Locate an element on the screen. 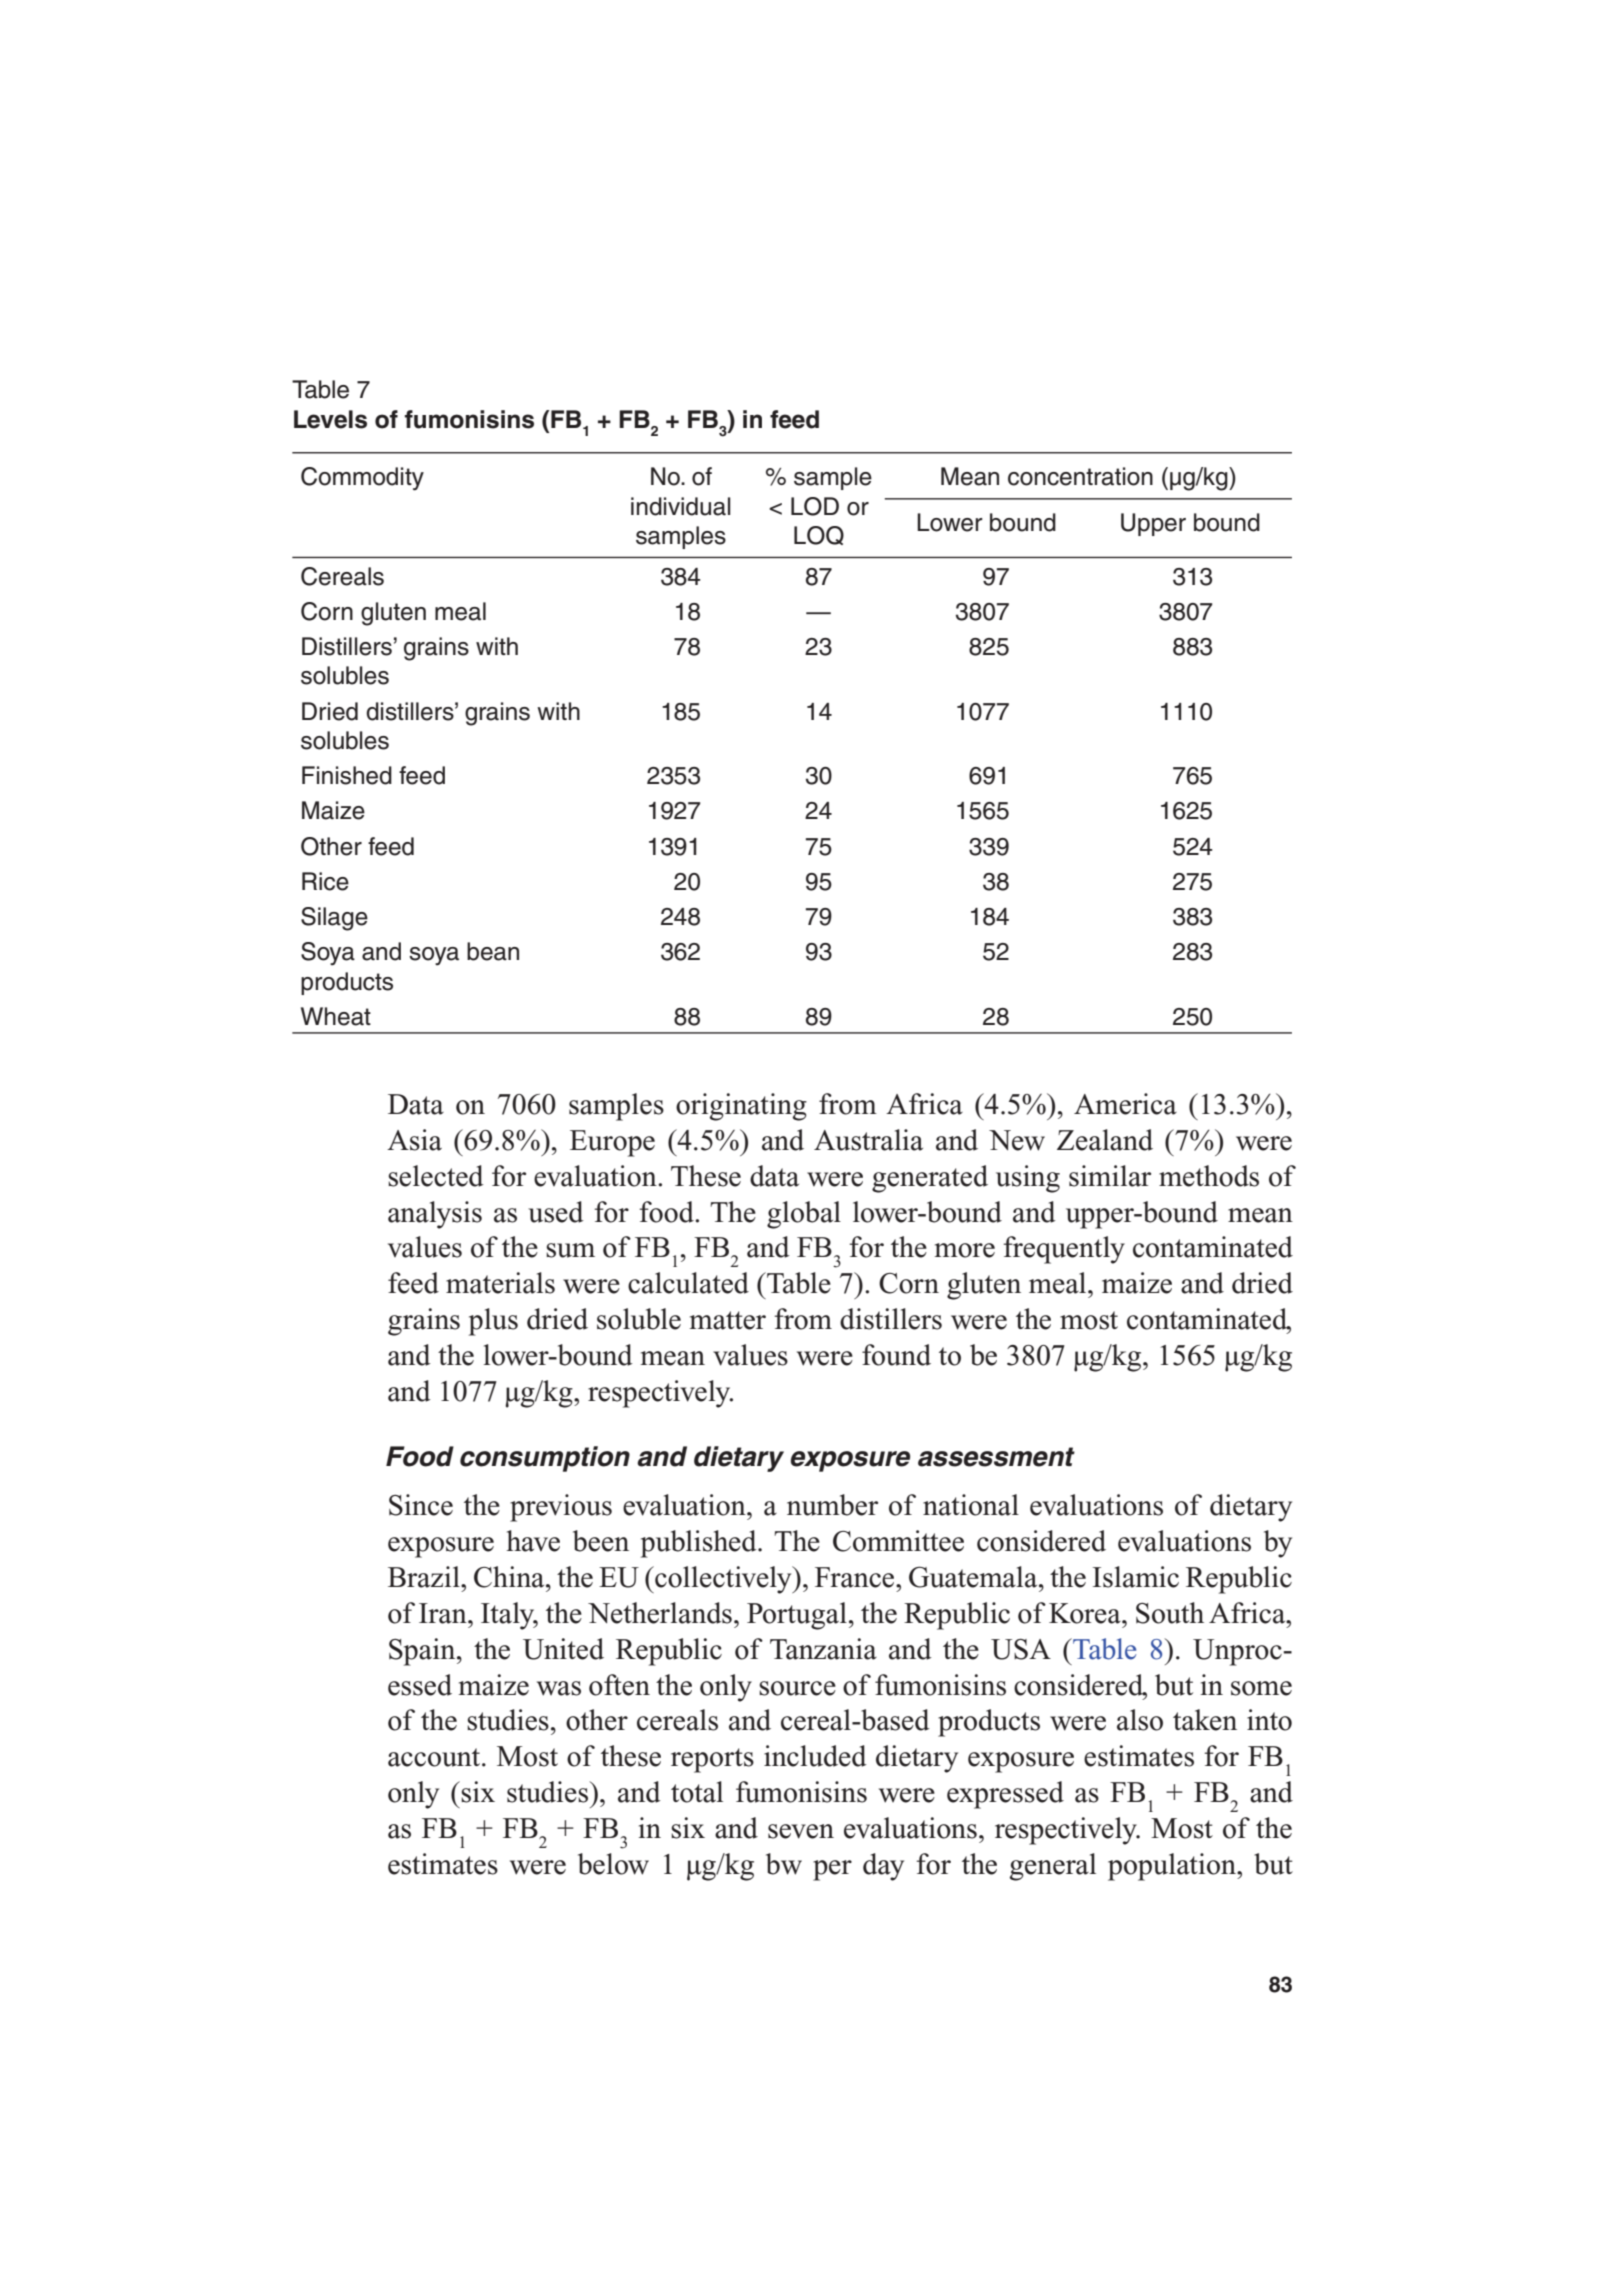 The width and height of the screenshot is (1615, 2286). Australia is located at coordinates (868, 1140).
